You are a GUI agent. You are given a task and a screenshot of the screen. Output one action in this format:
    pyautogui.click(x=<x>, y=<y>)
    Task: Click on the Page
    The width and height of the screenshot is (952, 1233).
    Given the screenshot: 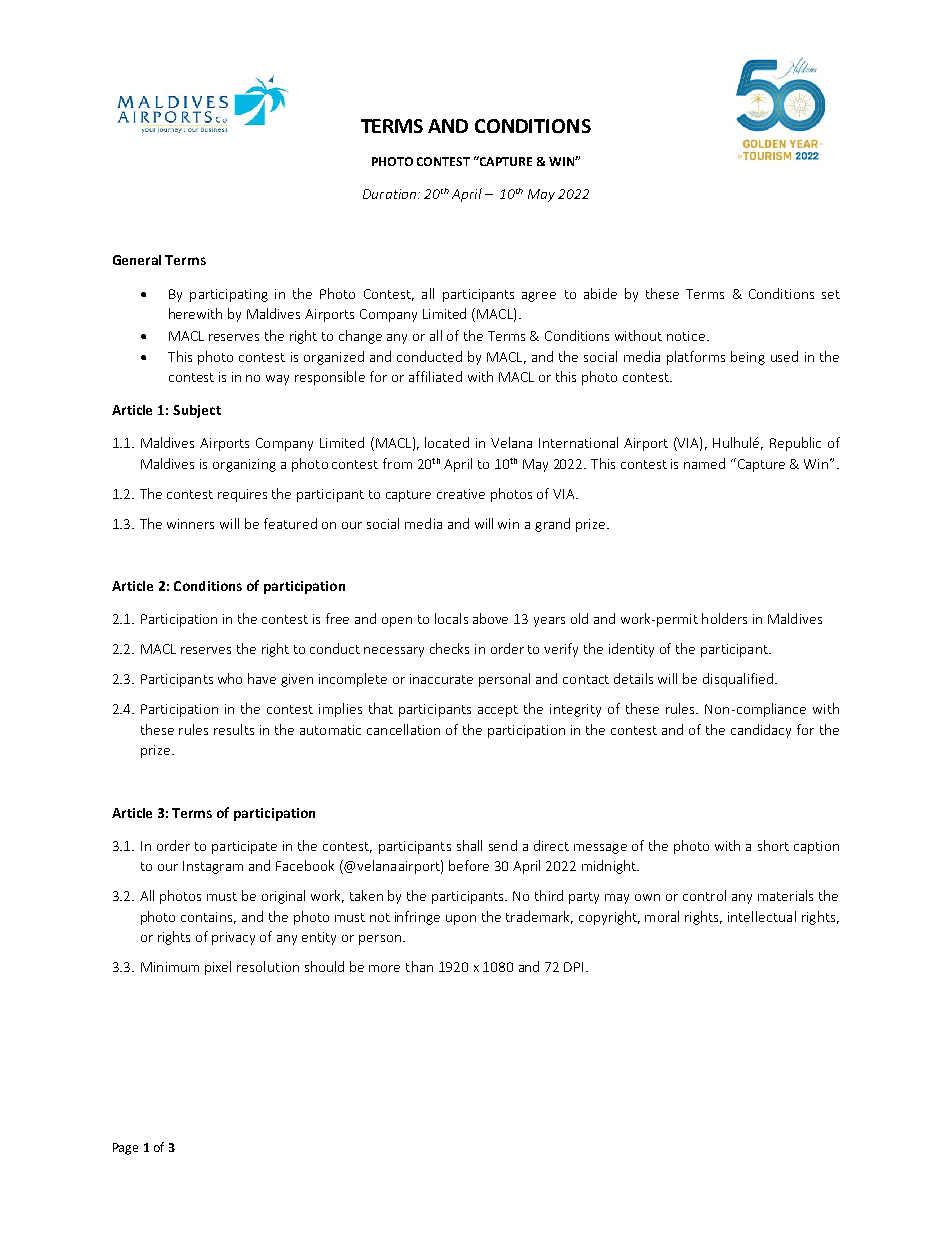 What is the action you would take?
    pyautogui.click(x=125, y=1149)
